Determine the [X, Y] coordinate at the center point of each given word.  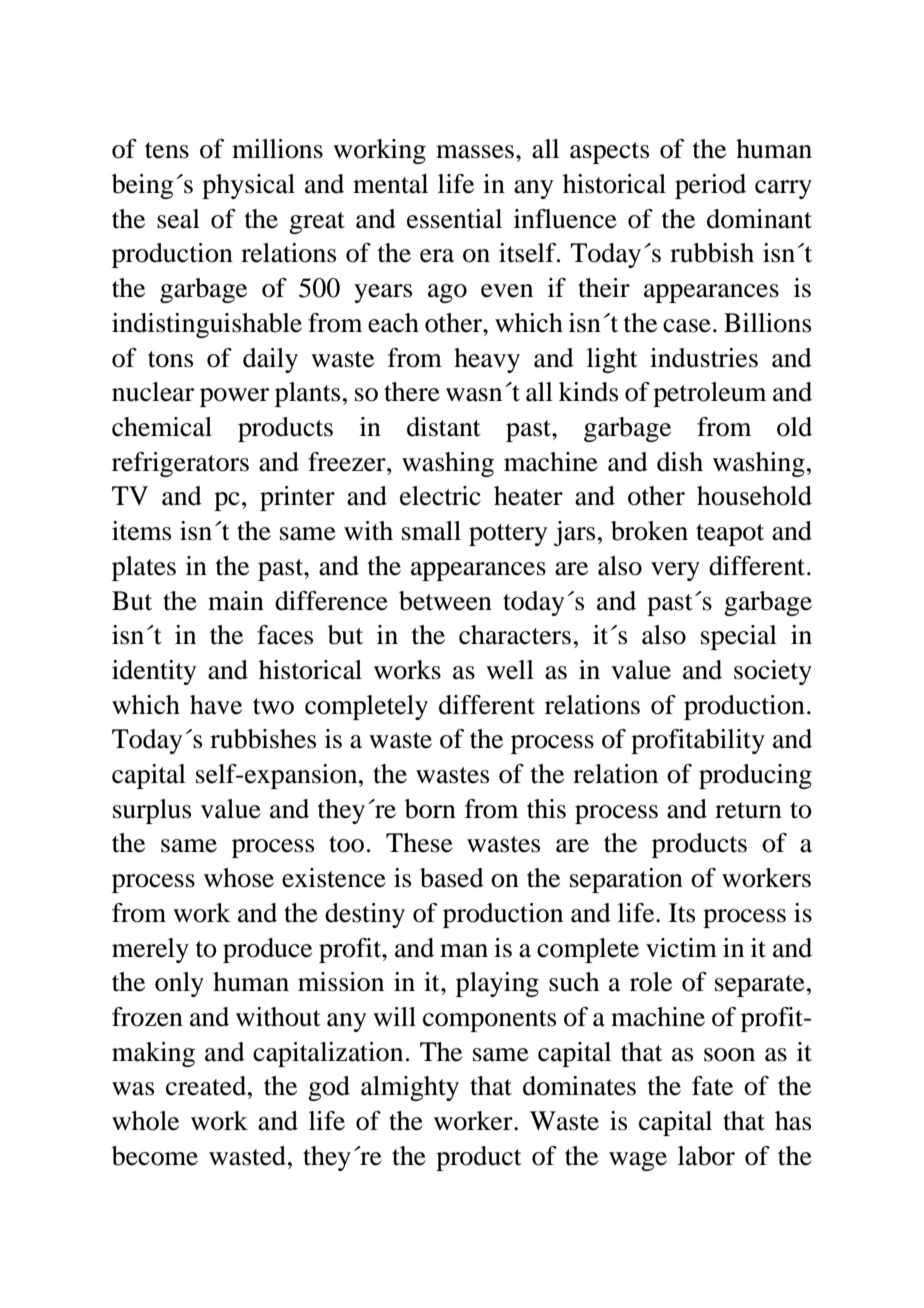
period [710, 186]
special [739, 637]
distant [444, 427]
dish [680, 462]
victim [681, 948]
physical [248, 186]
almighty [410, 1088]
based [452, 878]
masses [475, 152]
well [510, 670]
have [216, 705]
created [207, 1086]
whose [239, 878]
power [234, 397]
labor [706, 1156]
